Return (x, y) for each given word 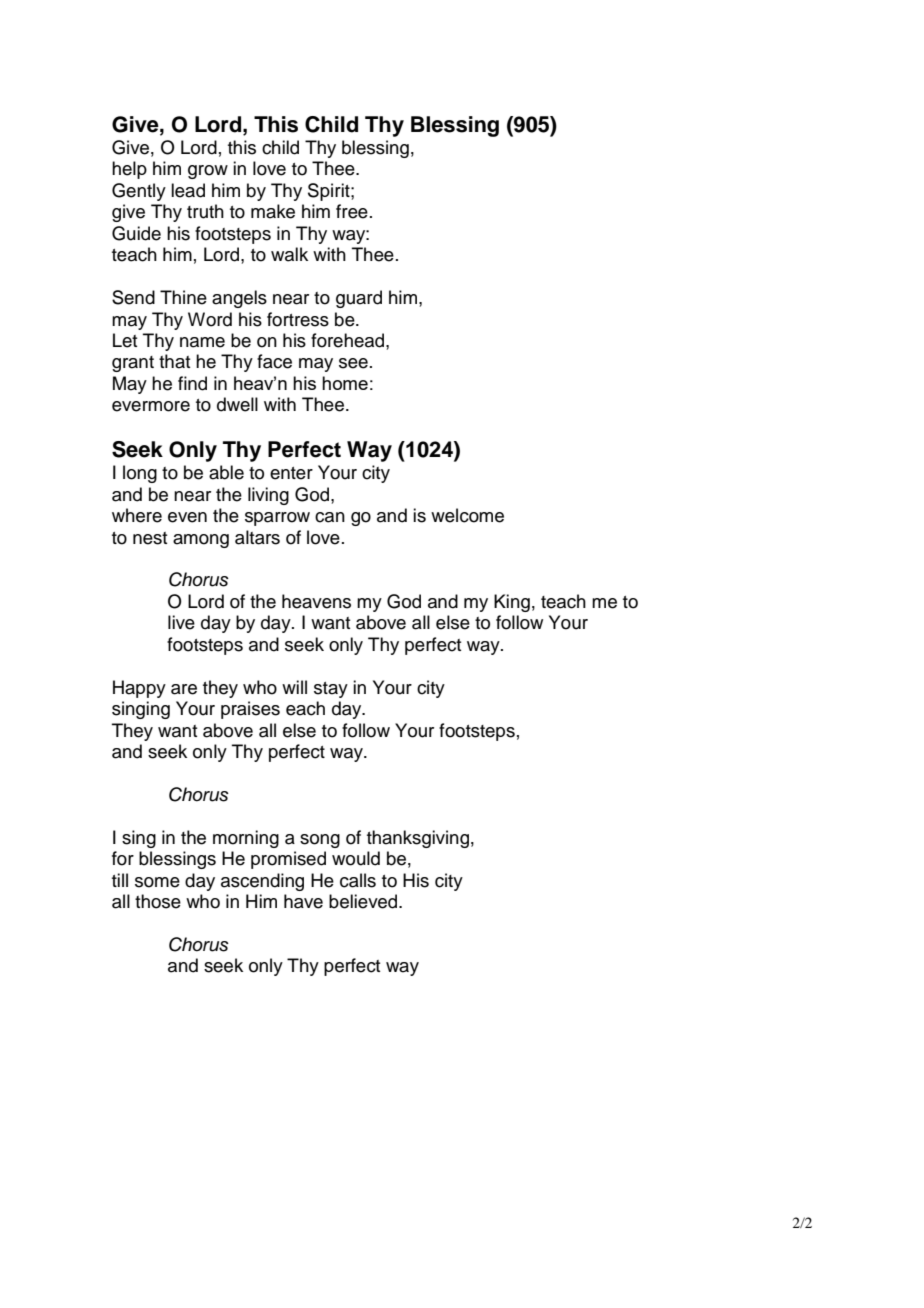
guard (359, 299)
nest (150, 538)
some (157, 882)
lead (188, 190)
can (330, 517)
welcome (467, 515)
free (352, 211)
